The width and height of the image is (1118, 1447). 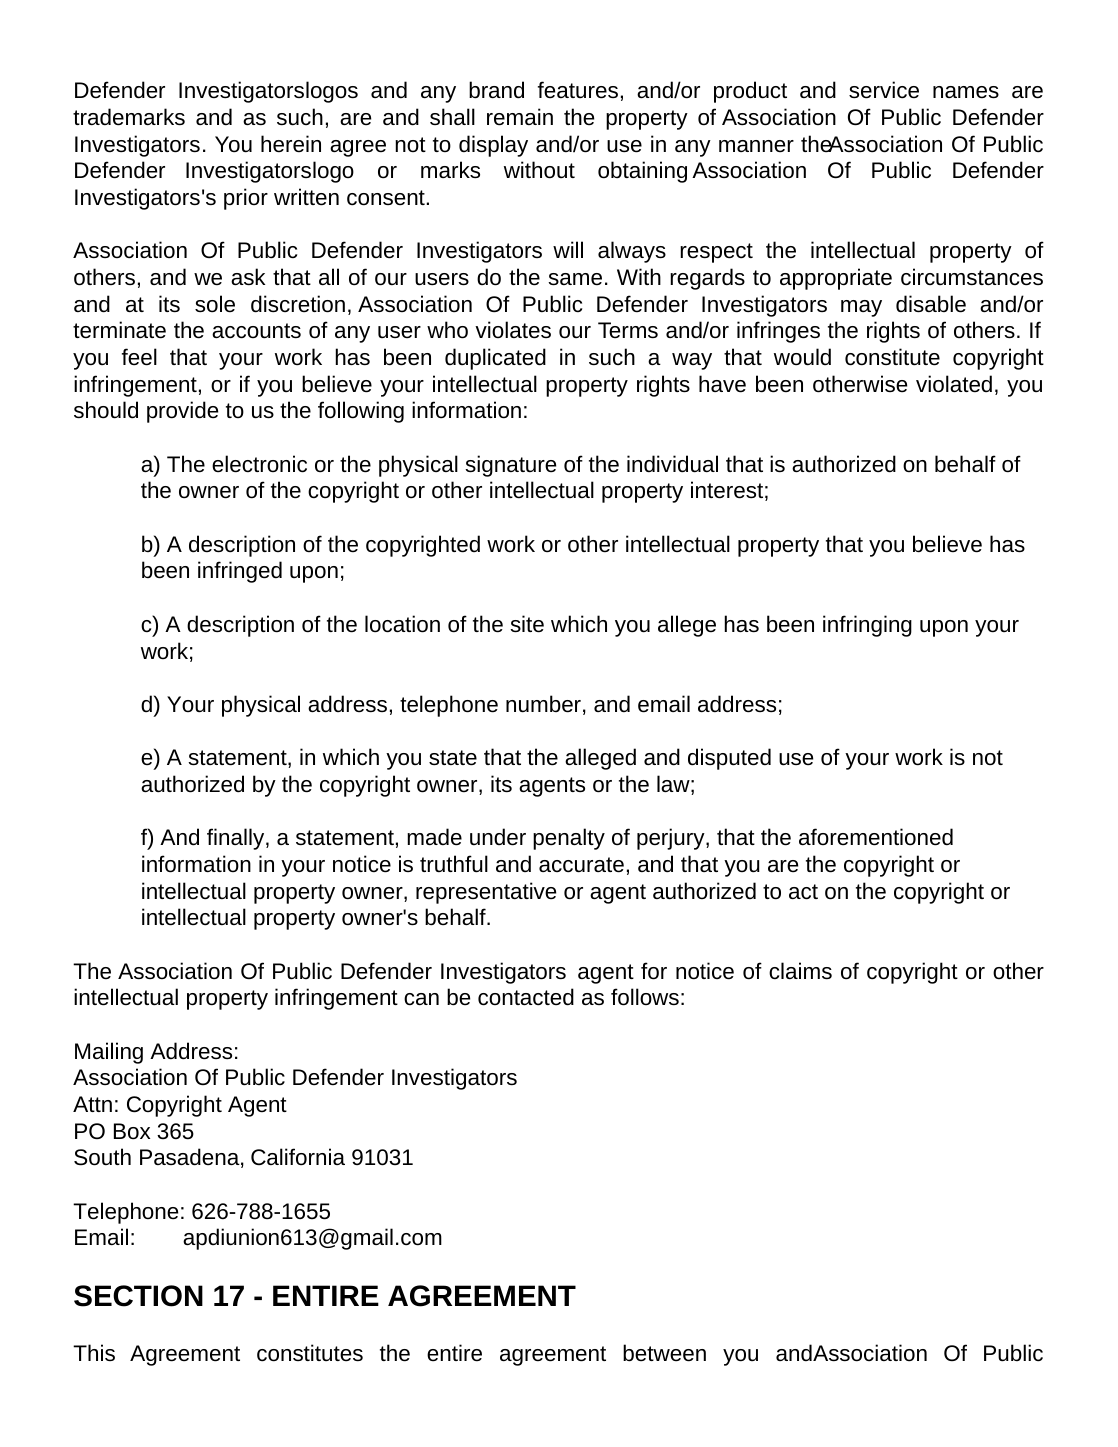 What do you see at coordinates (291, 144) in the image?
I see `herein` at bounding box center [291, 144].
